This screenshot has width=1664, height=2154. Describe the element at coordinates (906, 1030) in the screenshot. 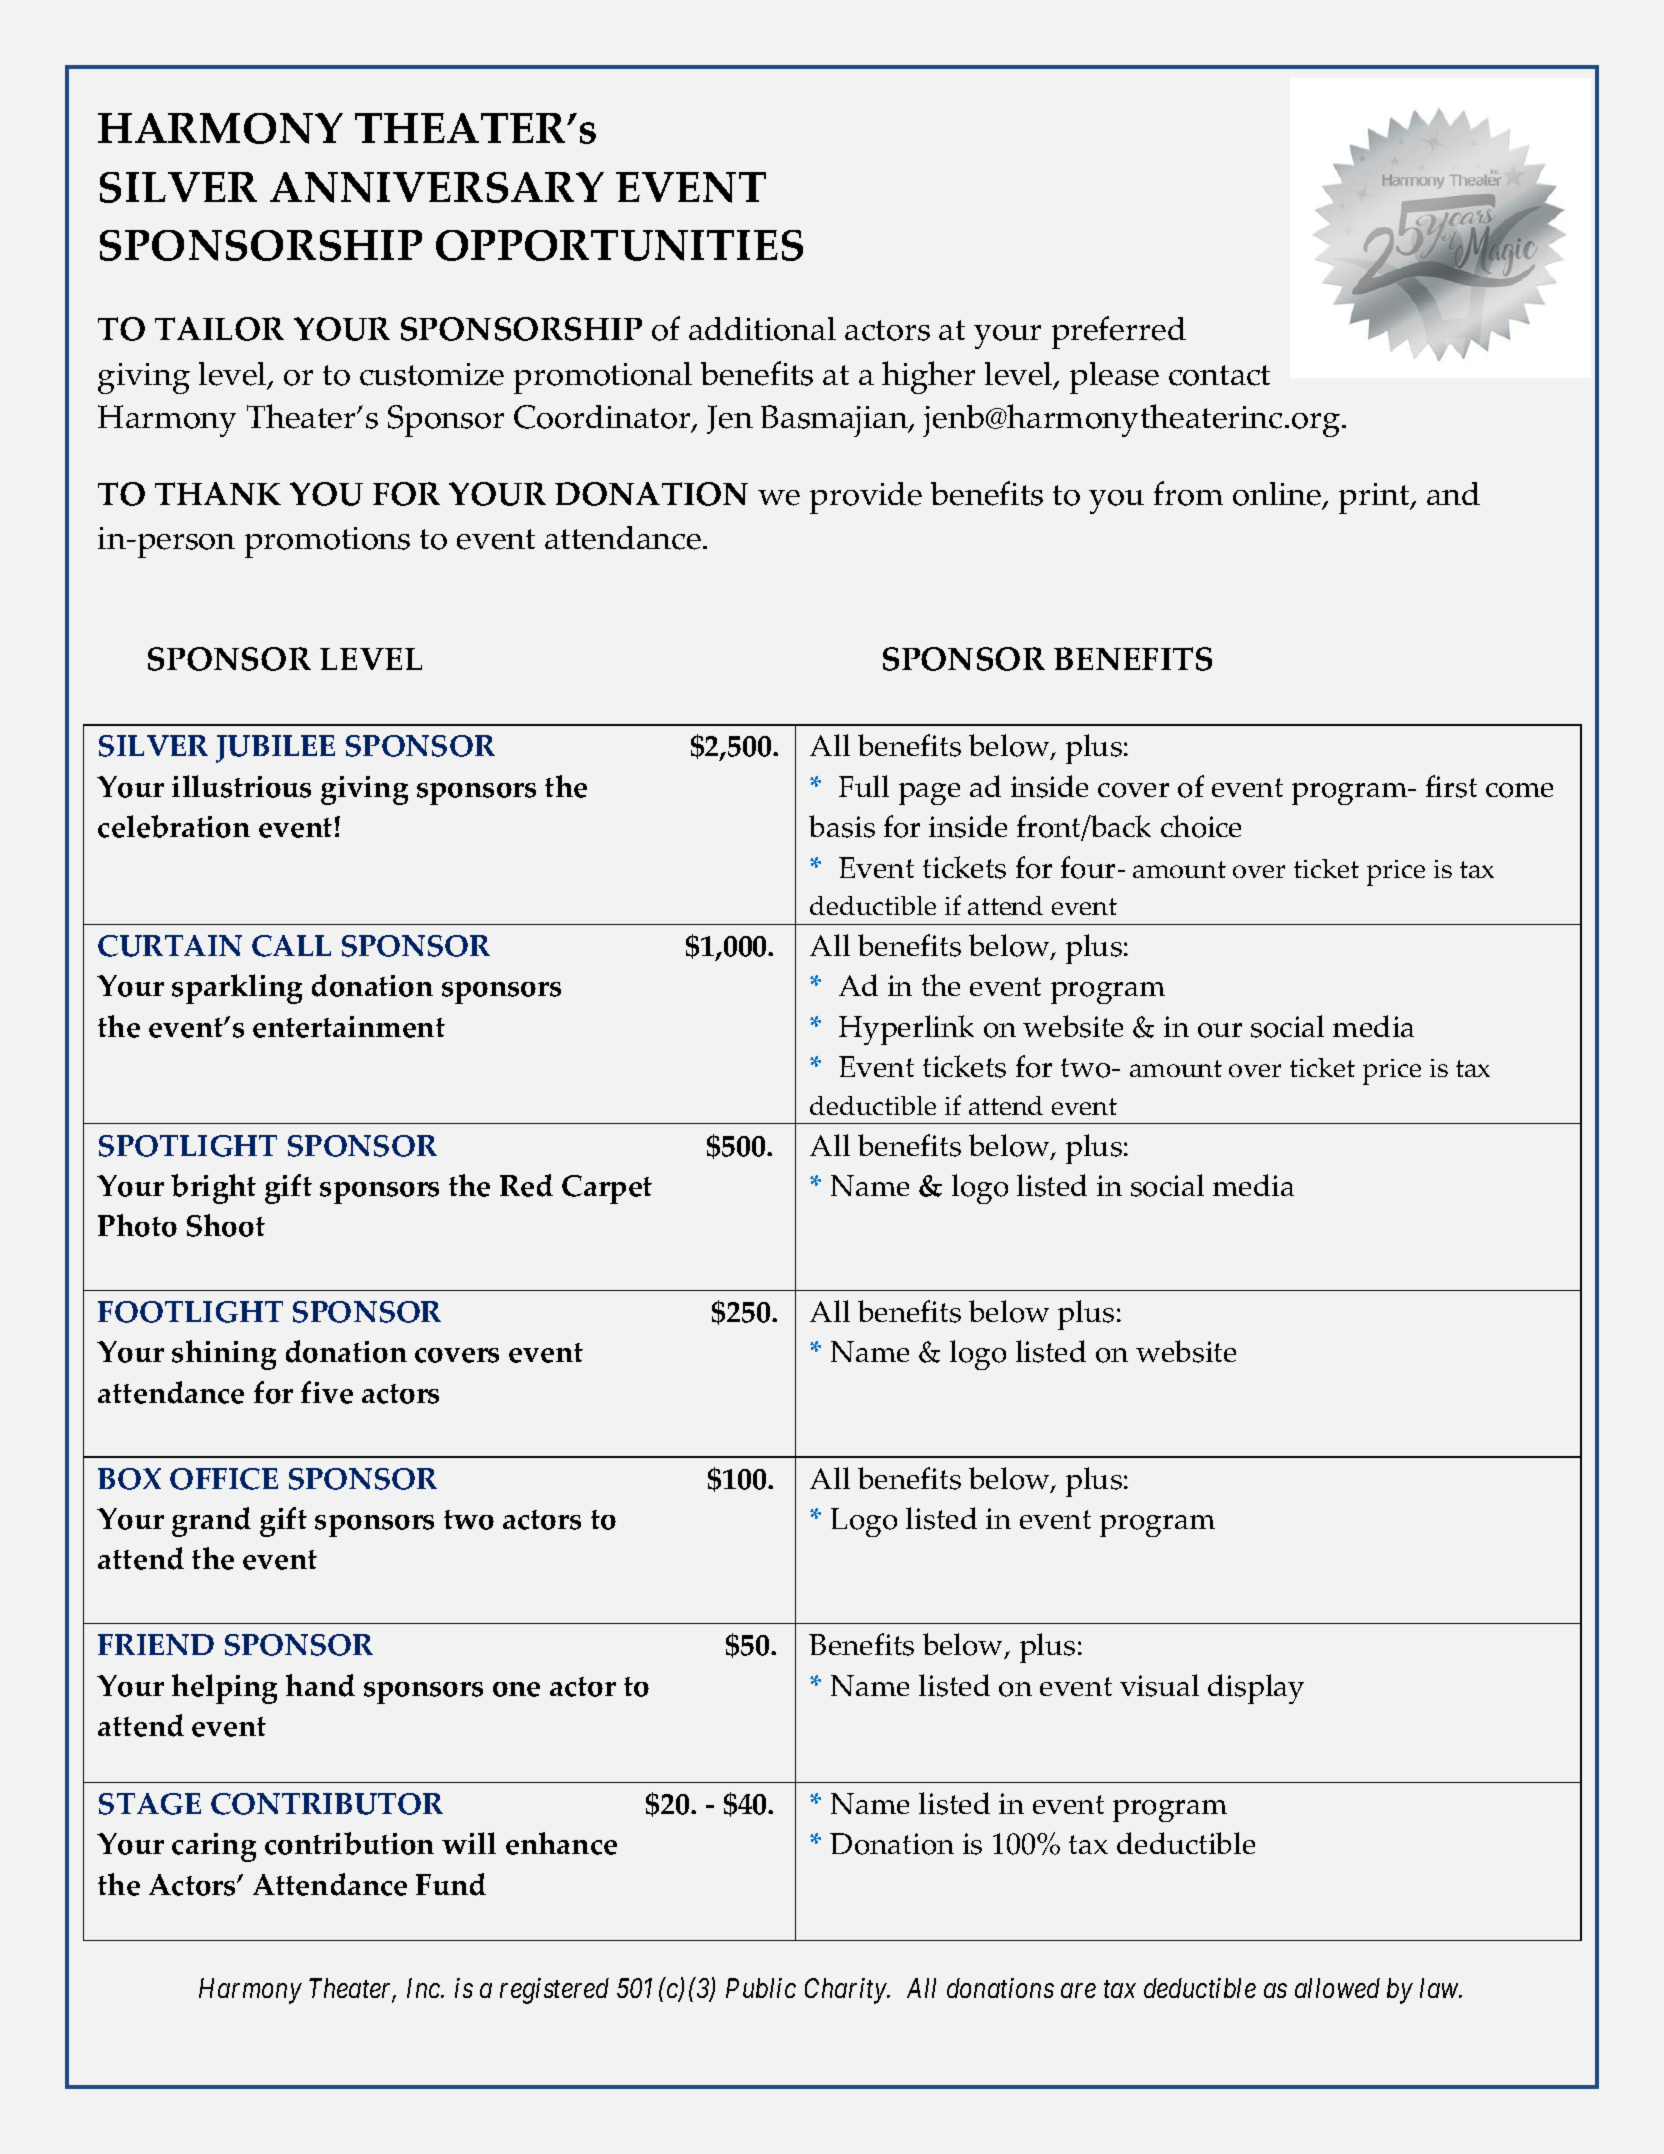

I see `Hyperlink` at that location.
